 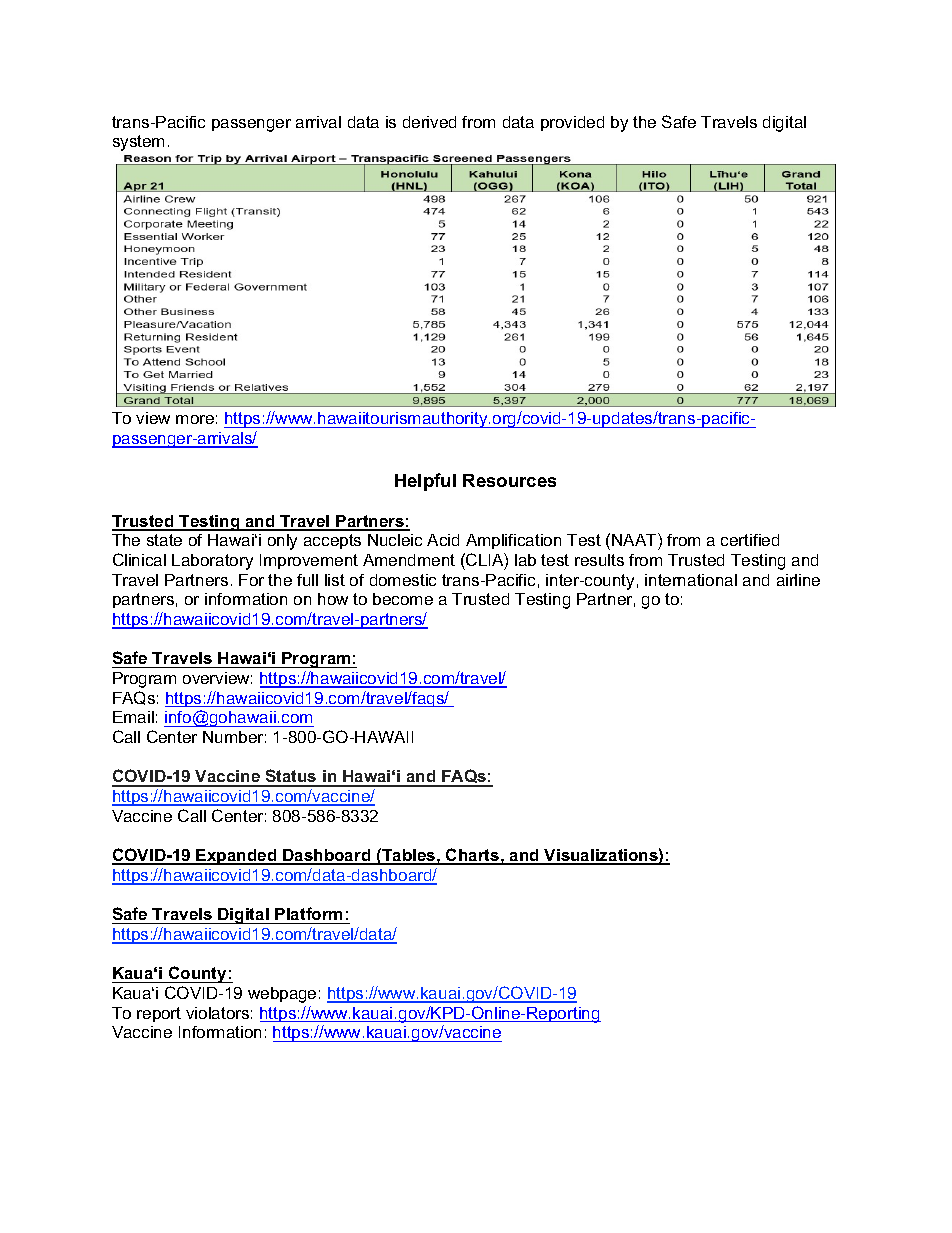 I want to click on webpage, so click(x=282, y=995).
